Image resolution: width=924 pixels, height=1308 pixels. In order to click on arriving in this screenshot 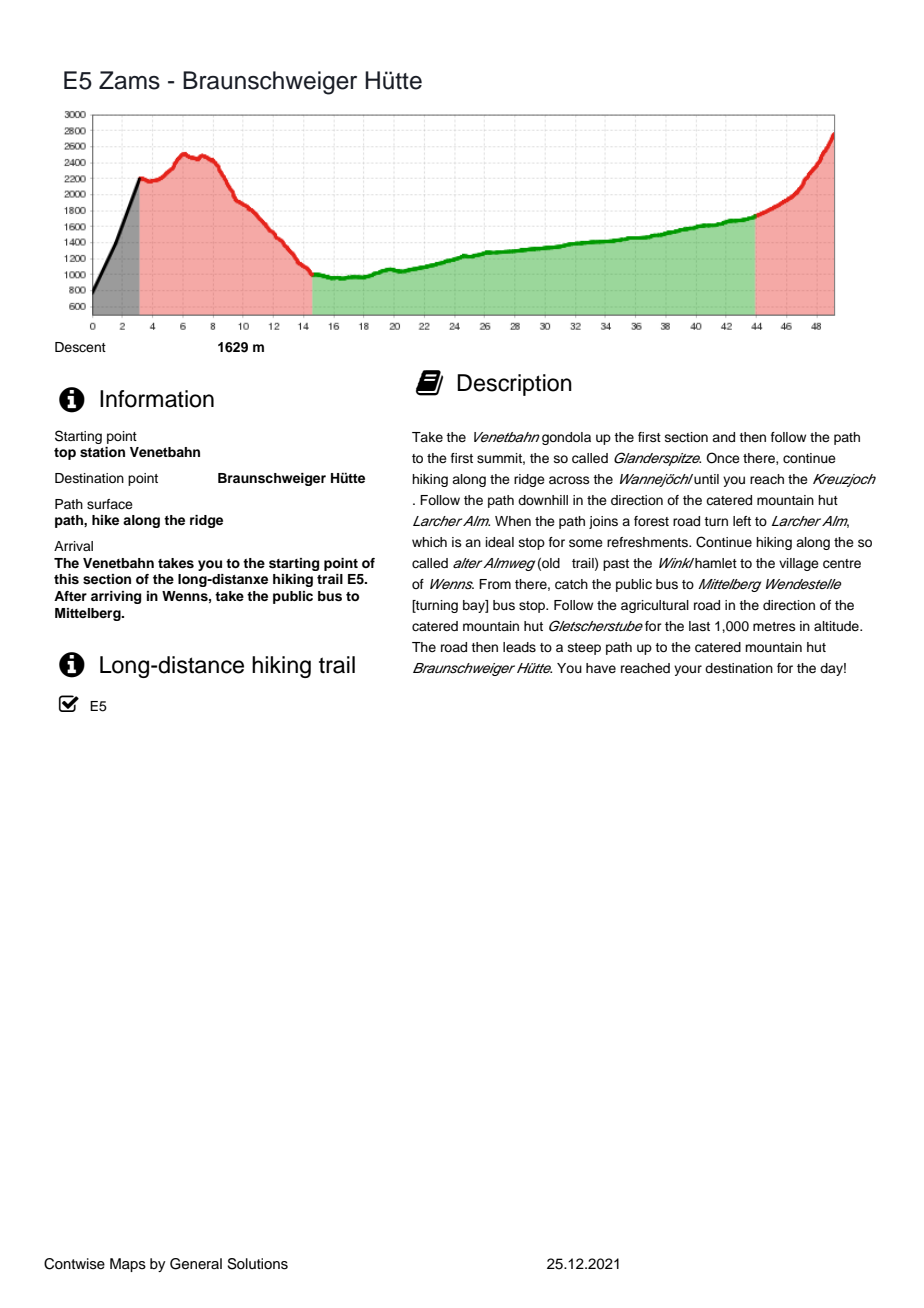, I will do `click(116, 597)`.
